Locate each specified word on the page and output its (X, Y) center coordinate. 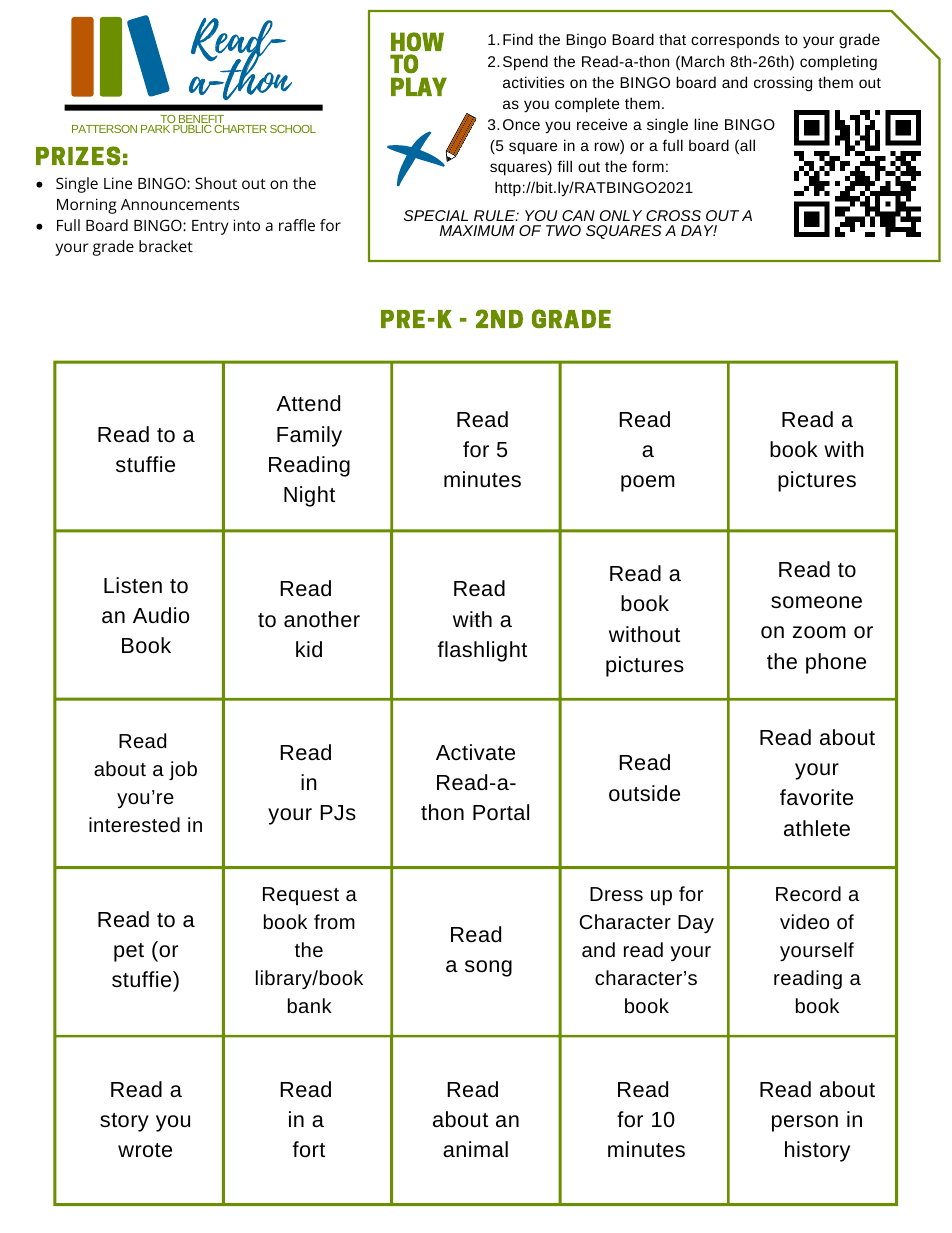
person (805, 1123)
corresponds (735, 40)
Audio (161, 615)
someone (816, 602)
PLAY (419, 86)
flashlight (482, 651)
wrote (145, 1150)
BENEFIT (200, 120)
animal (475, 1149)
